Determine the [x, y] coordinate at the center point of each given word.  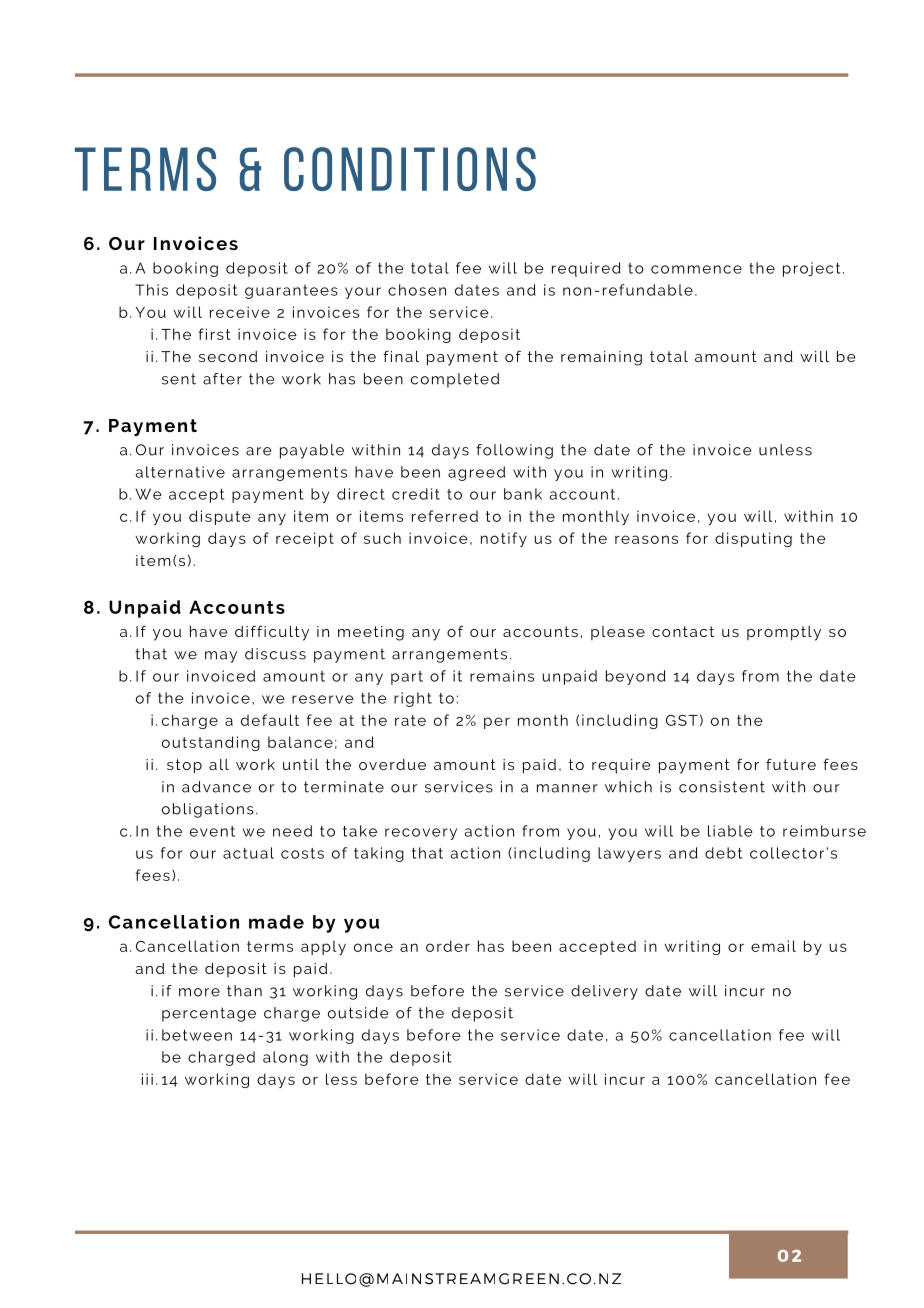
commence [696, 269]
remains [502, 676]
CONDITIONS [410, 169]
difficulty [272, 633]
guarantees [291, 292]
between [197, 1035]
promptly [784, 633]
